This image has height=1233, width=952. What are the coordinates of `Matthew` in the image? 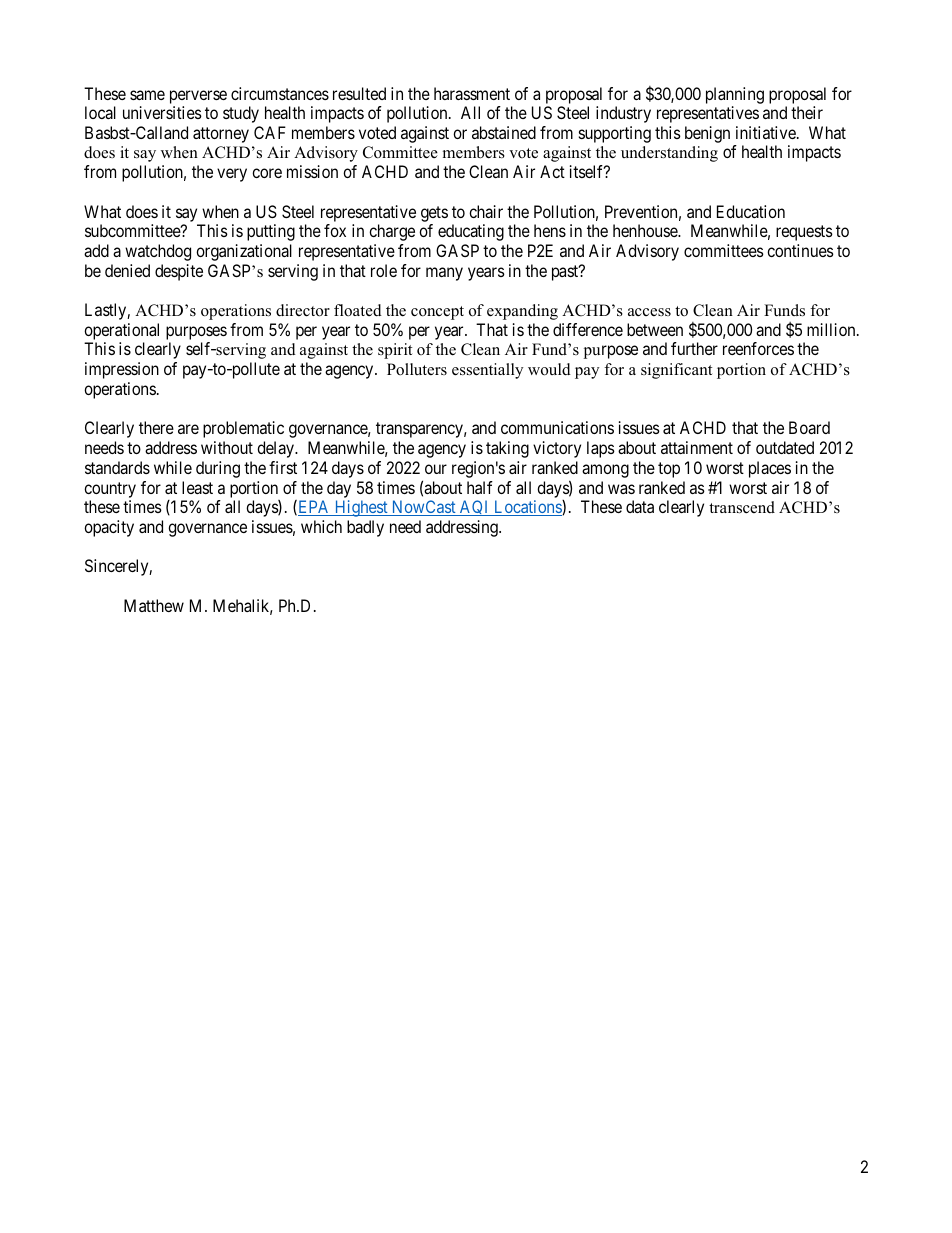 It's located at (154, 605).
